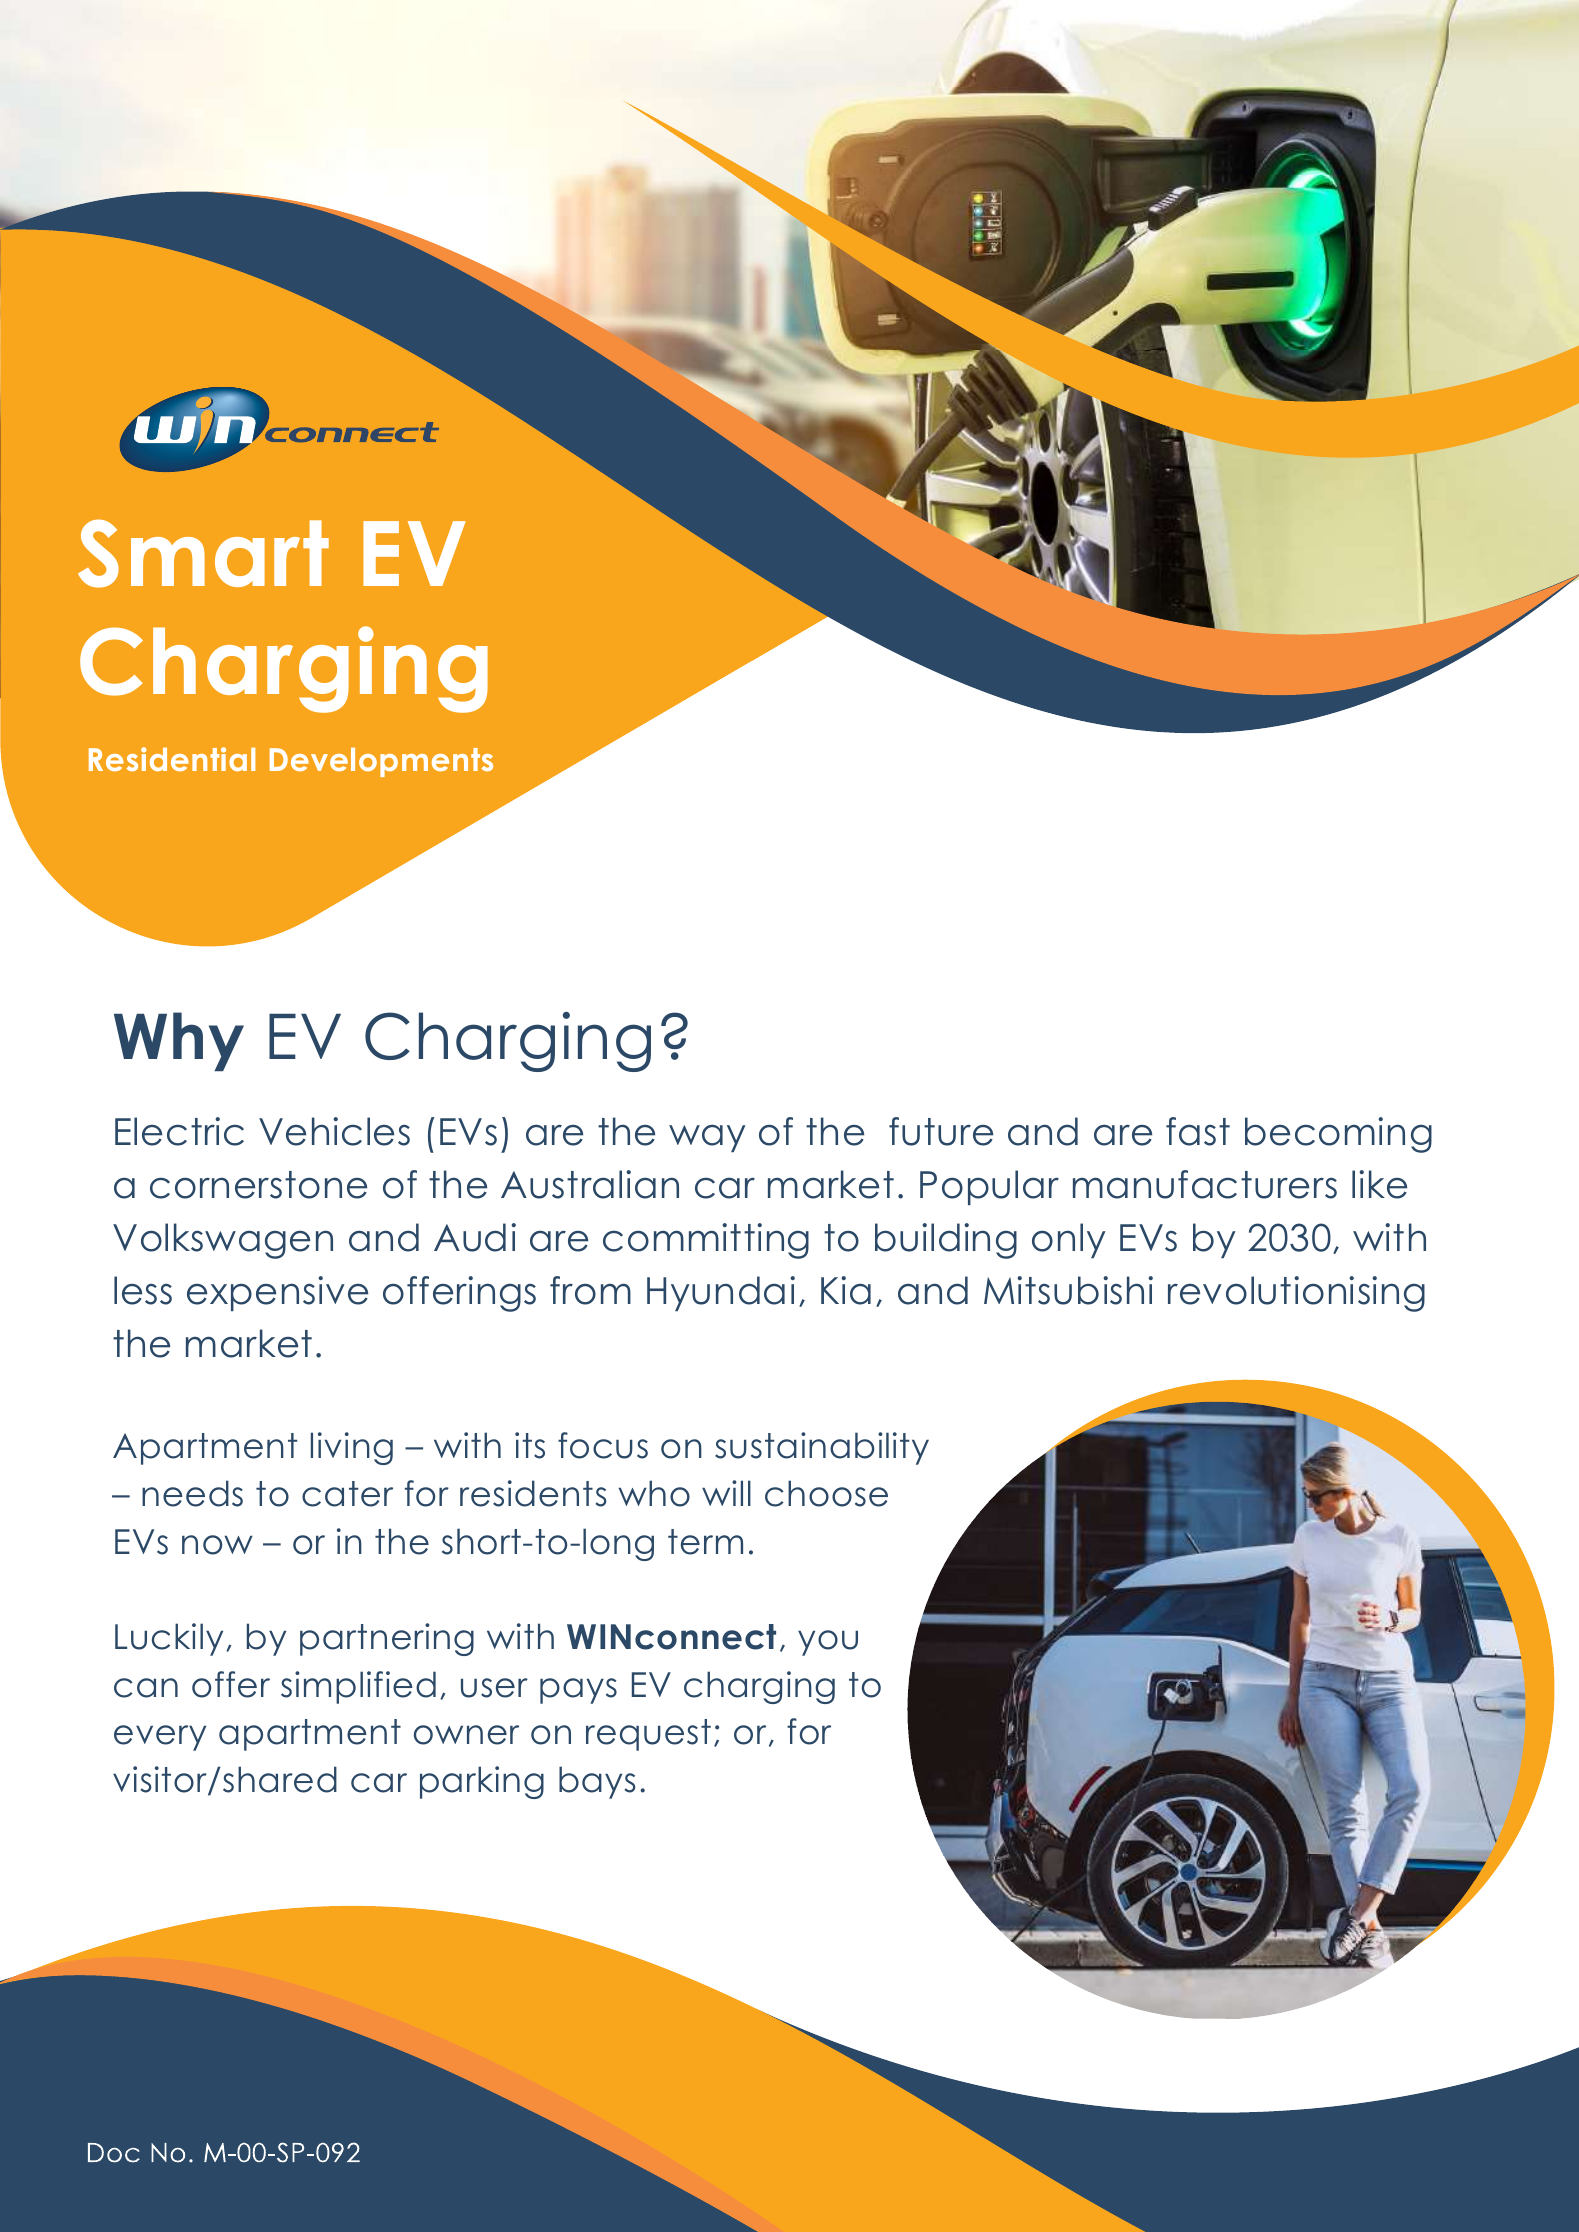  I want to click on revolutionising, so click(1296, 1294).
